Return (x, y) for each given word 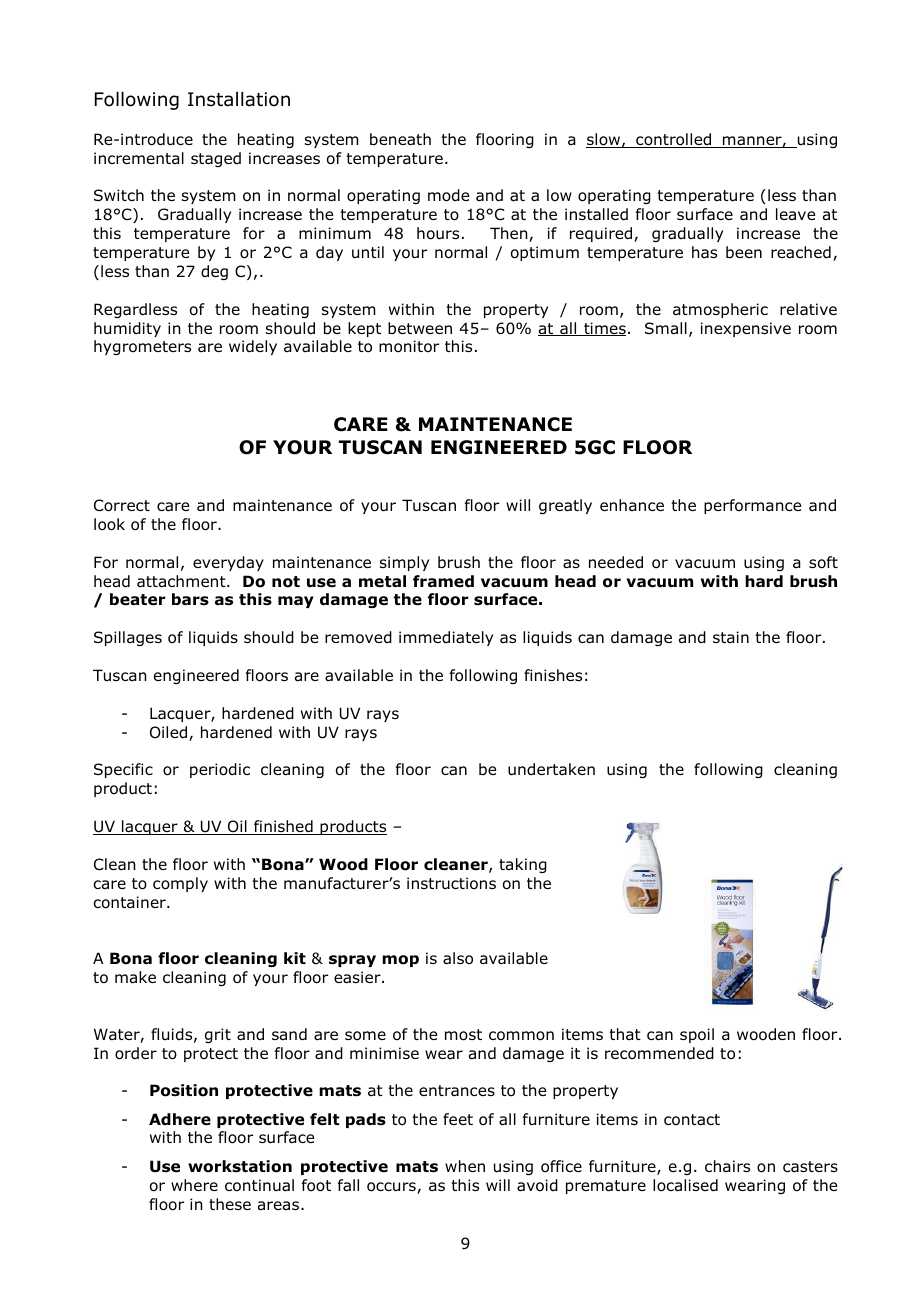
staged (216, 159)
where (194, 1185)
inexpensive (746, 329)
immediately (446, 638)
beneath (400, 139)
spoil (697, 1035)
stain (731, 637)
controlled (674, 140)
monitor (409, 346)
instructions (451, 883)
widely (253, 347)
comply (180, 884)
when (465, 1166)
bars (190, 599)
